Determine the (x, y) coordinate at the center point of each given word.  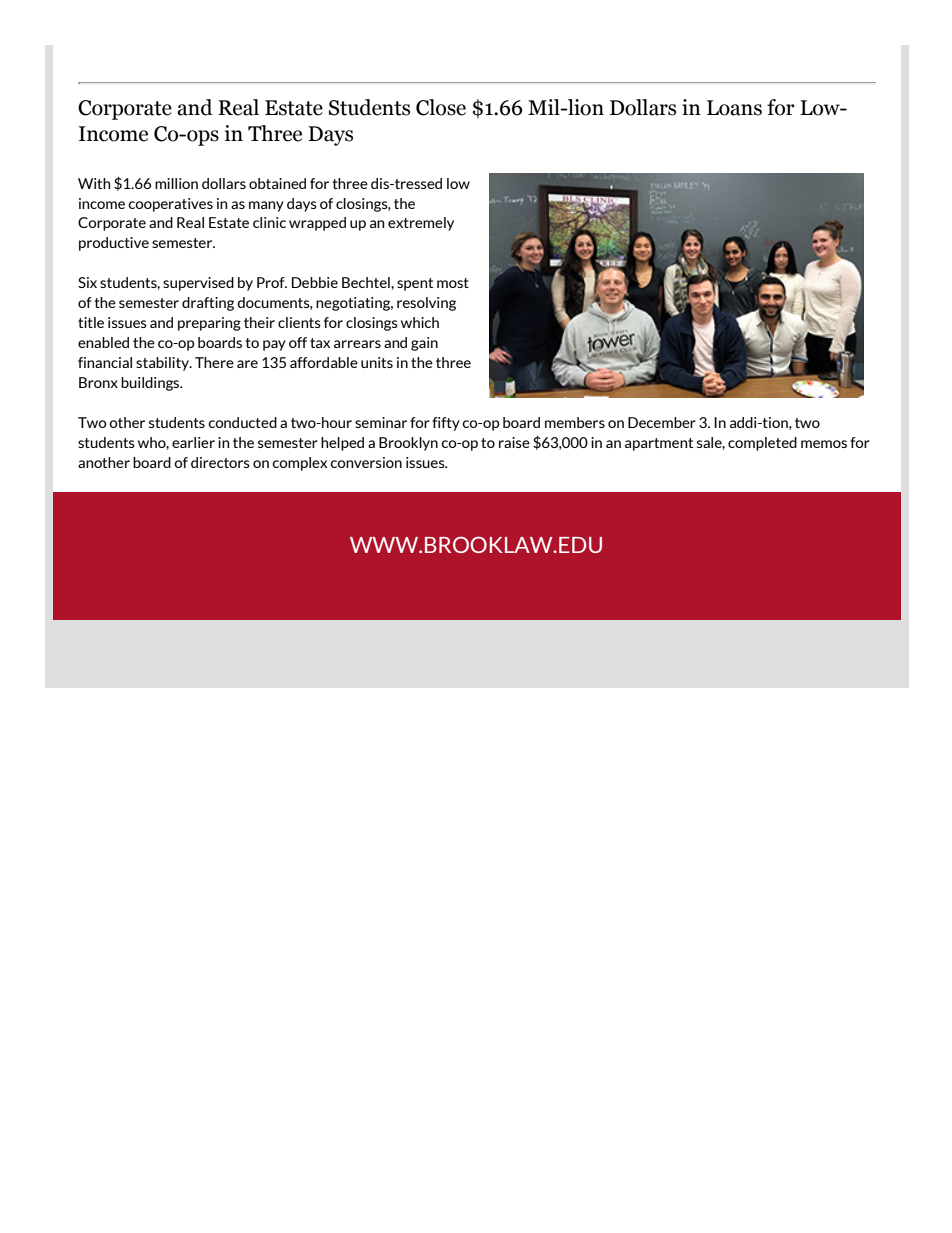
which (420, 322)
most (453, 283)
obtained (277, 183)
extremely (421, 224)
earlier (193, 442)
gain (424, 344)
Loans (734, 108)
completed (762, 444)
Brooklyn (408, 444)
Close (441, 107)
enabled (103, 342)
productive (114, 244)
